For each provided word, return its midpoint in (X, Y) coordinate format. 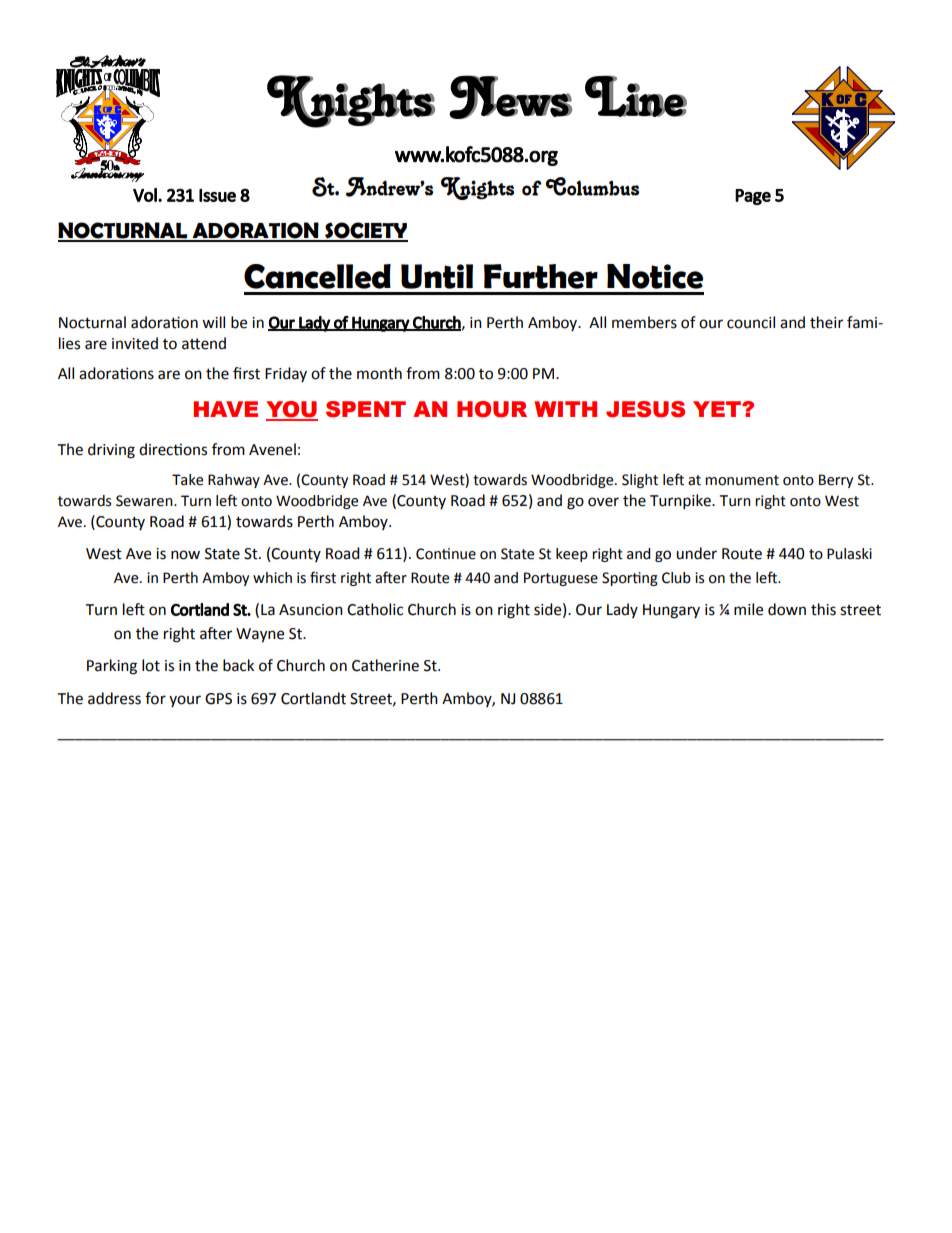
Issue (217, 195)
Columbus (592, 186)
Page (753, 197)
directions (173, 449)
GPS (218, 699)
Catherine (385, 665)
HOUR (492, 409)
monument (742, 480)
